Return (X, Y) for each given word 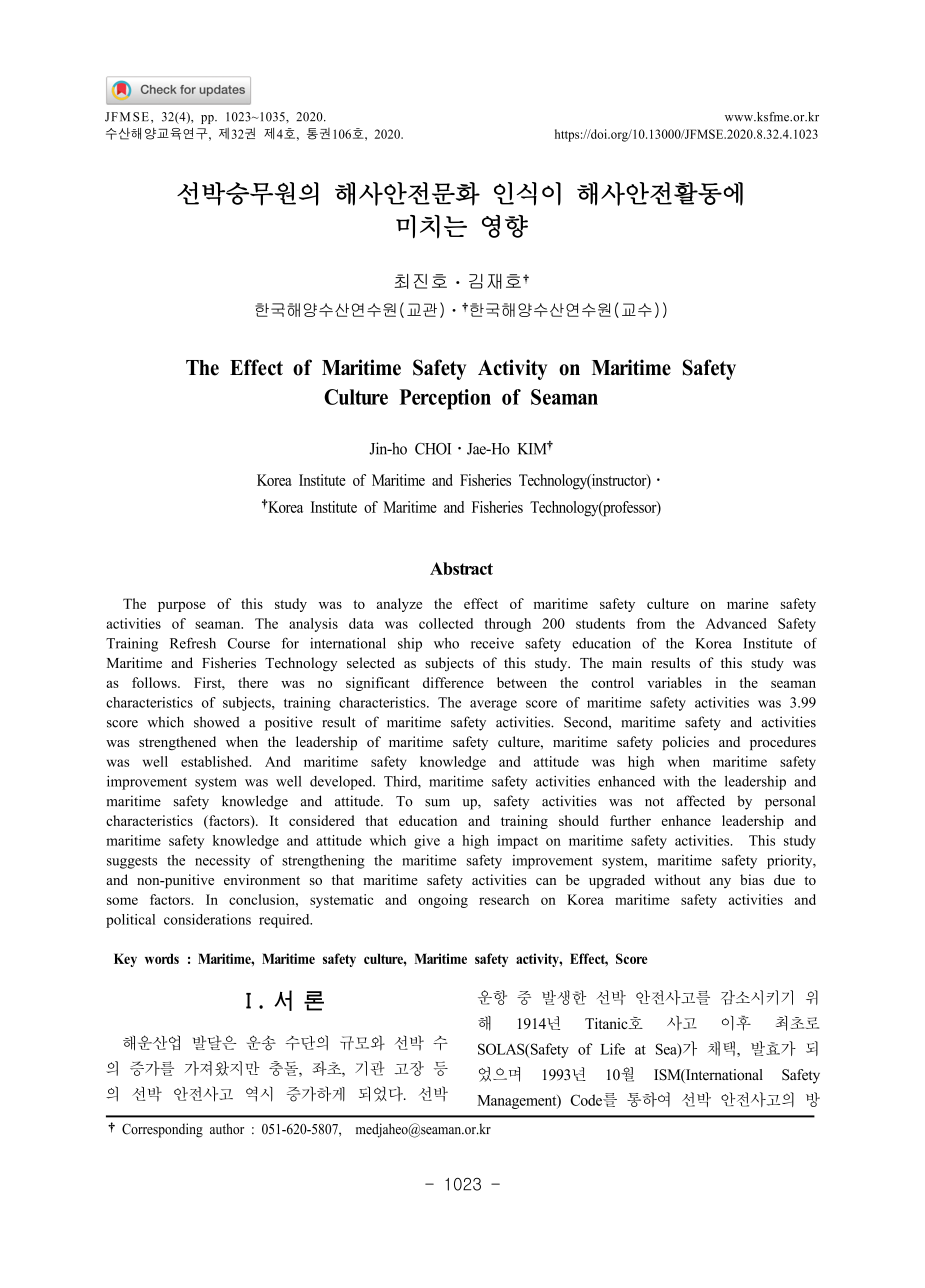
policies (685, 743)
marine (747, 603)
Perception (445, 399)
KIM (533, 449)
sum (437, 803)
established (216, 761)
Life (613, 1049)
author (227, 1129)
